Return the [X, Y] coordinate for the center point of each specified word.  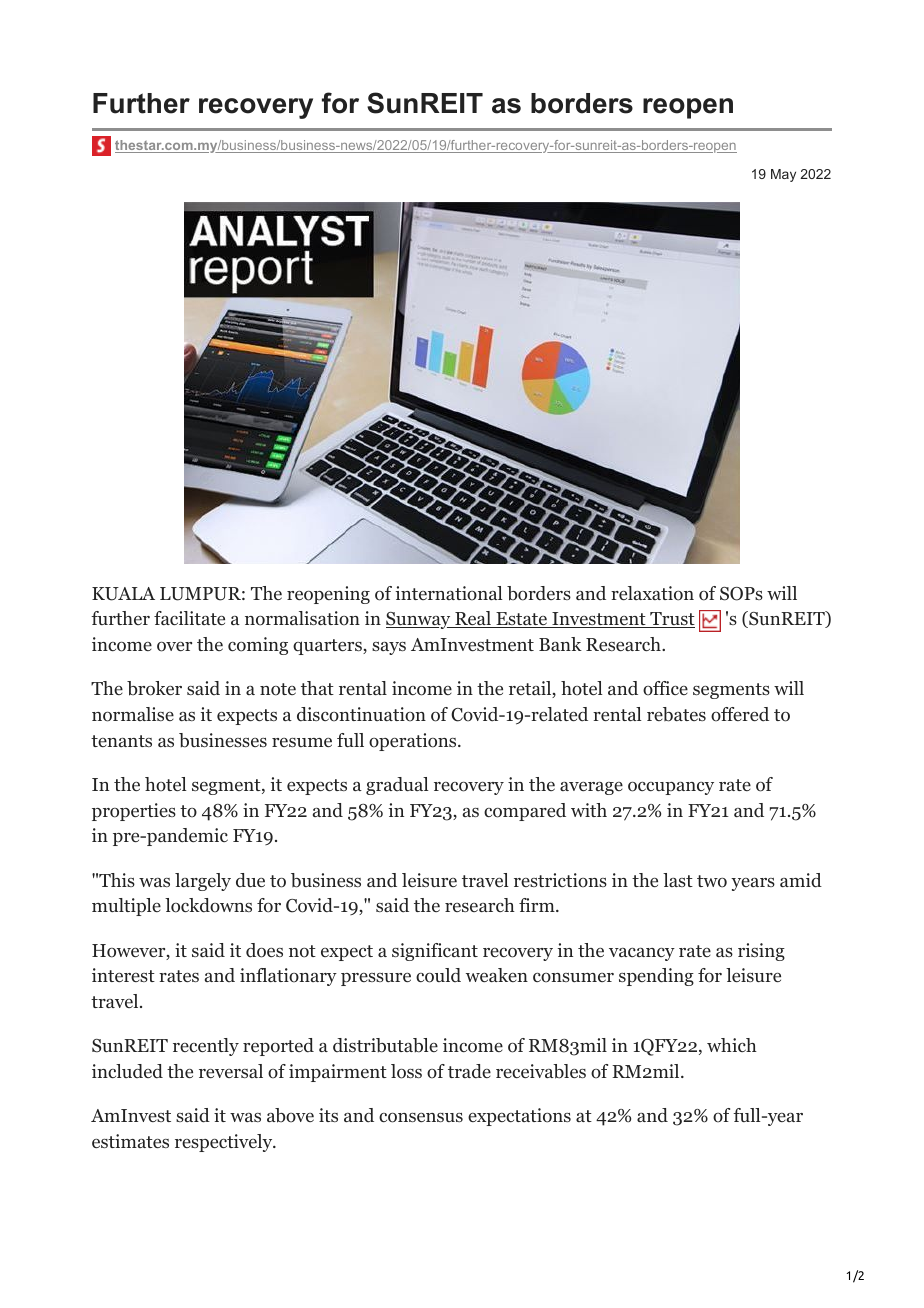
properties [134, 812]
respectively [225, 1143]
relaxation [652, 593]
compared [525, 812]
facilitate [189, 618]
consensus [421, 1118]
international [449, 593]
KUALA [123, 594]
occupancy [671, 788]
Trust [671, 620]
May [783, 175]
